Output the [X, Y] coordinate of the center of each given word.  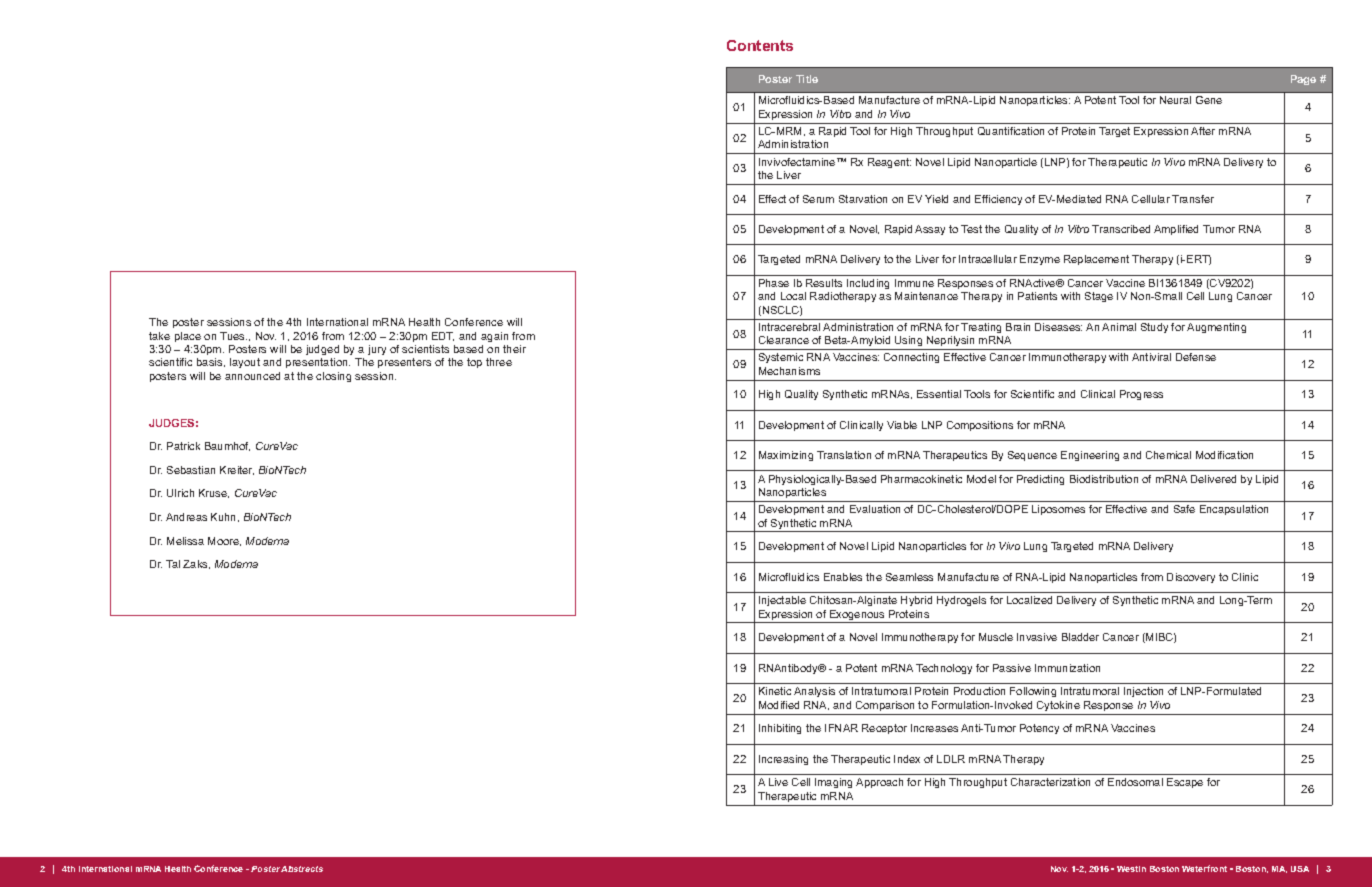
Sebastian [191, 470]
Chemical [1168, 455]
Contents [760, 45]
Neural [1175, 100]
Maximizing [786, 456]
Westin [1131, 869]
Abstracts [302, 869]
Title [807, 79]
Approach [879, 783]
